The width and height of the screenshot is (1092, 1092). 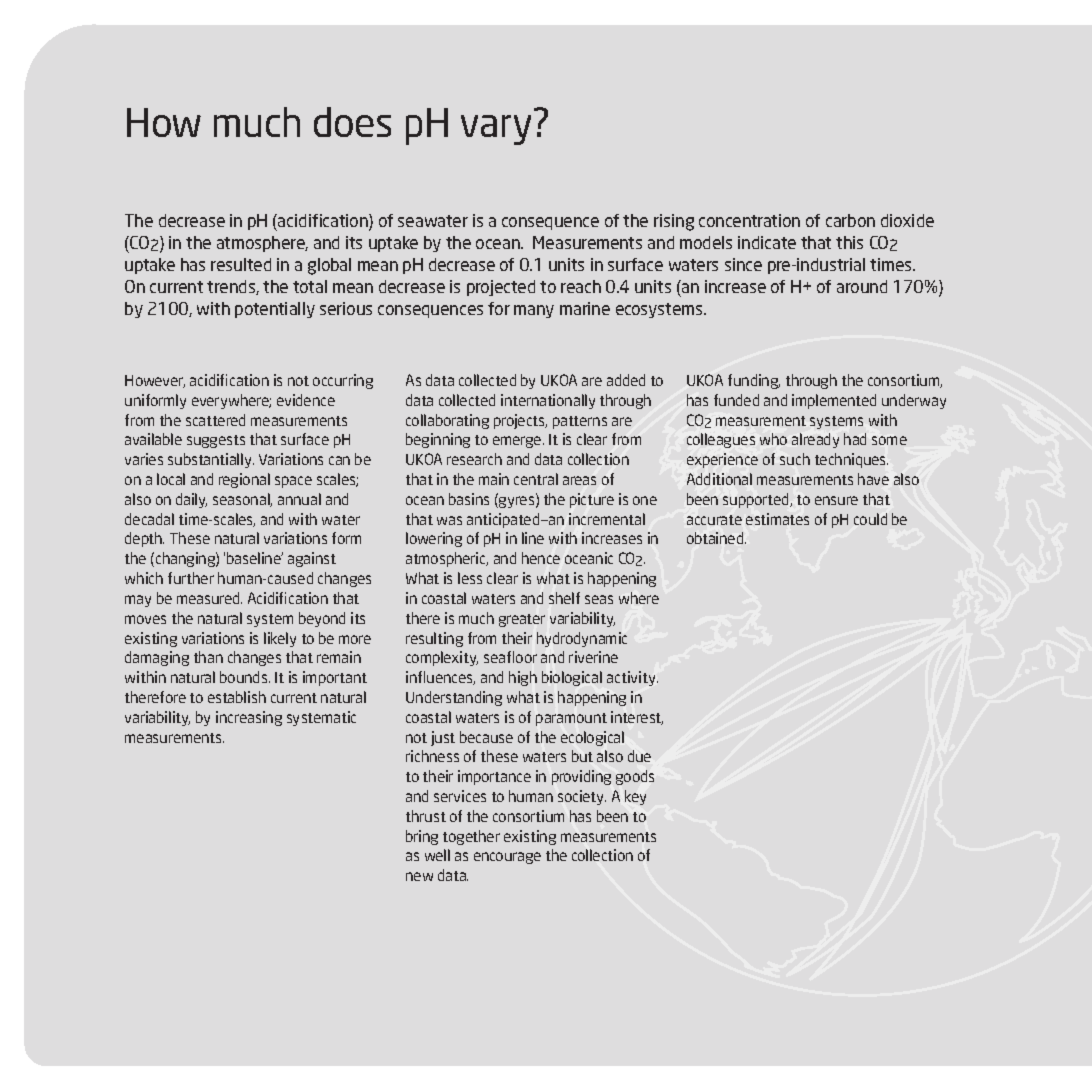 I want to click on measured, so click(x=209, y=598).
